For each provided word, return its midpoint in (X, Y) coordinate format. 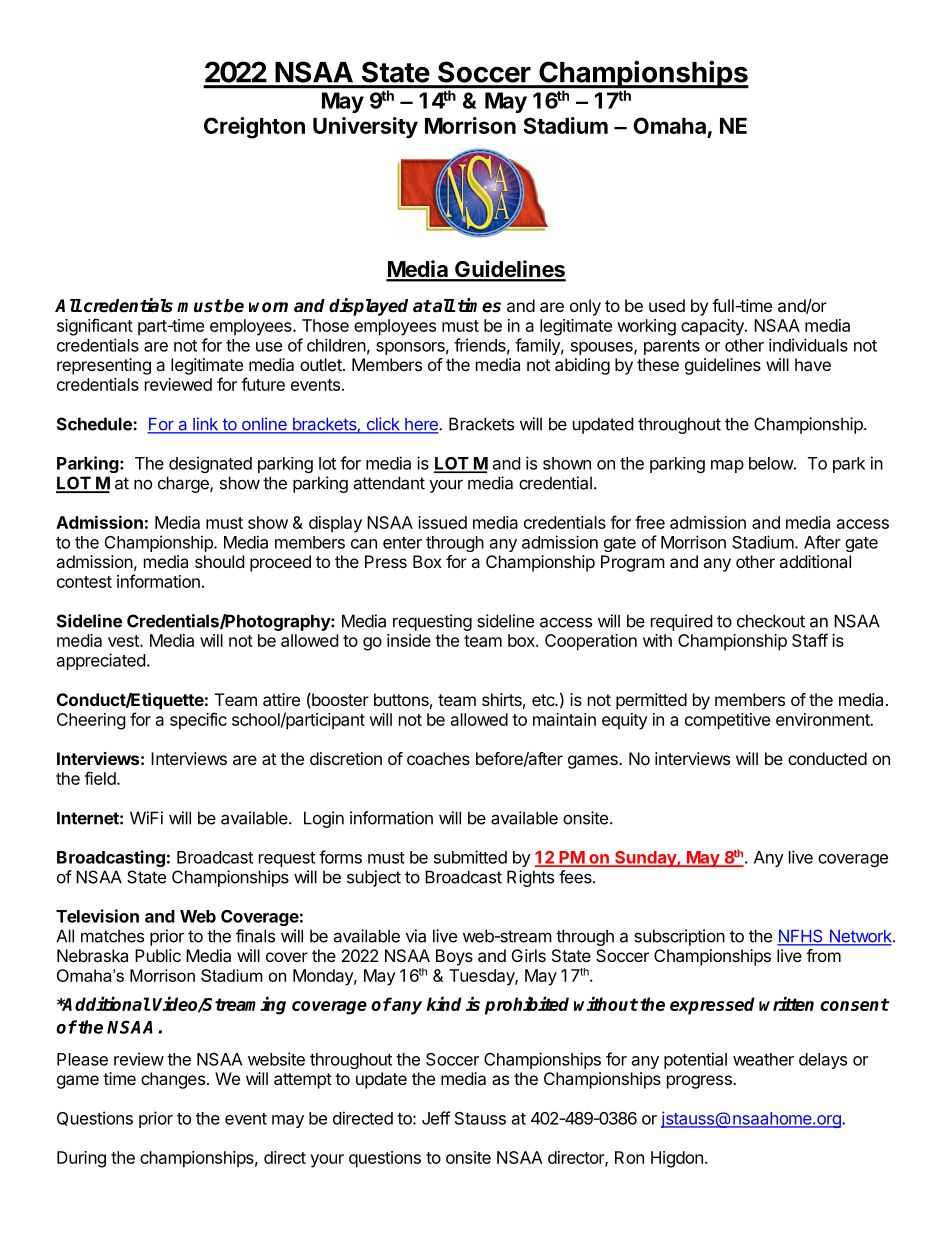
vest (124, 641)
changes (173, 1080)
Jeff (436, 1118)
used (667, 305)
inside (409, 640)
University (365, 128)
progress (700, 1082)
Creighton (254, 128)
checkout (771, 621)
